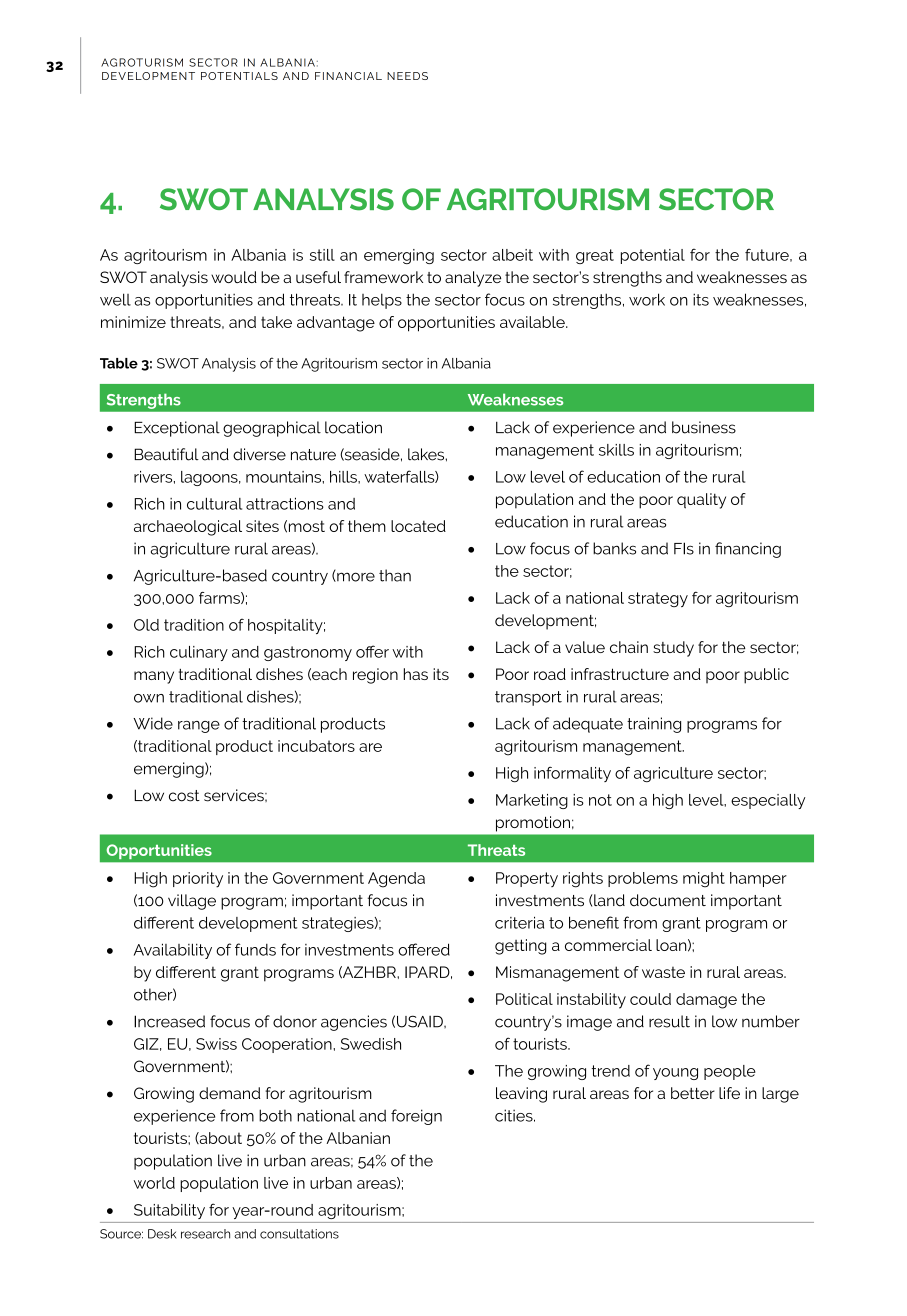  Describe the element at coordinates (654, 725) in the document. I see `training` at that location.
